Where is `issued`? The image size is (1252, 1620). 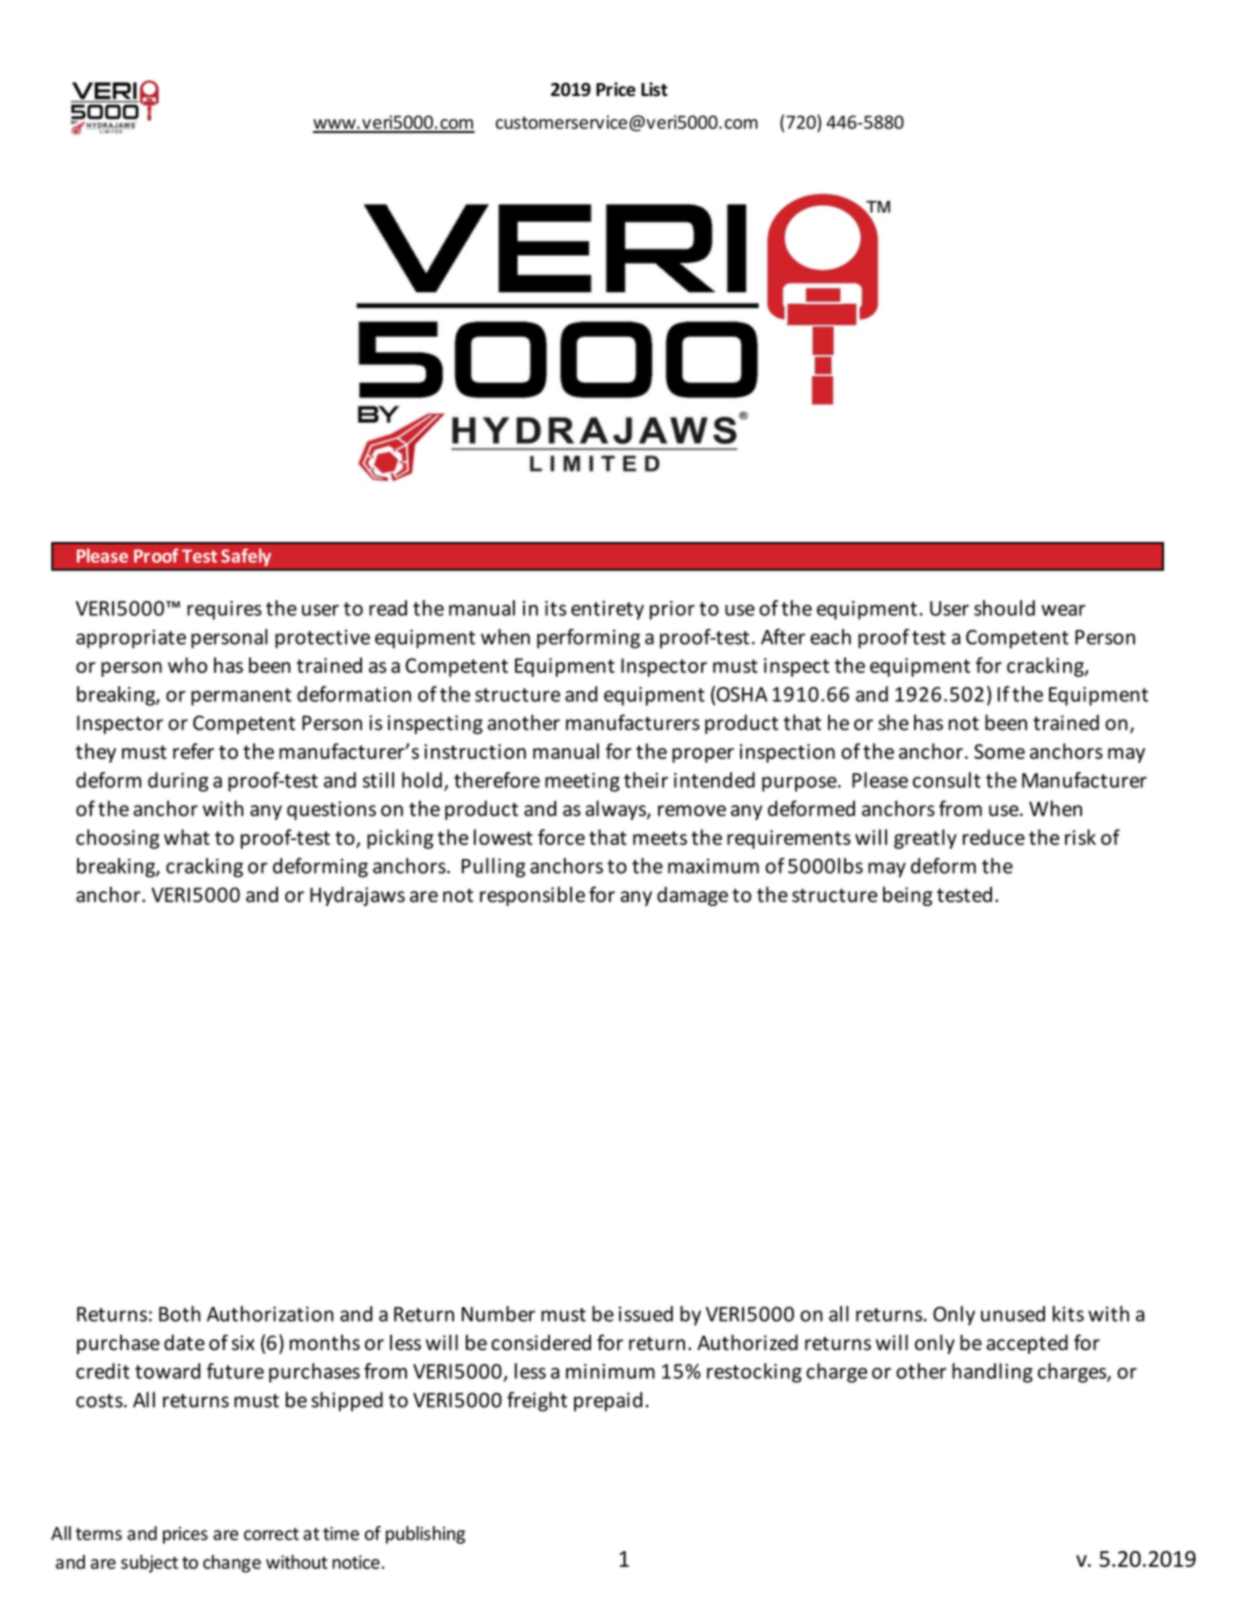 issued is located at coordinates (646, 1314).
